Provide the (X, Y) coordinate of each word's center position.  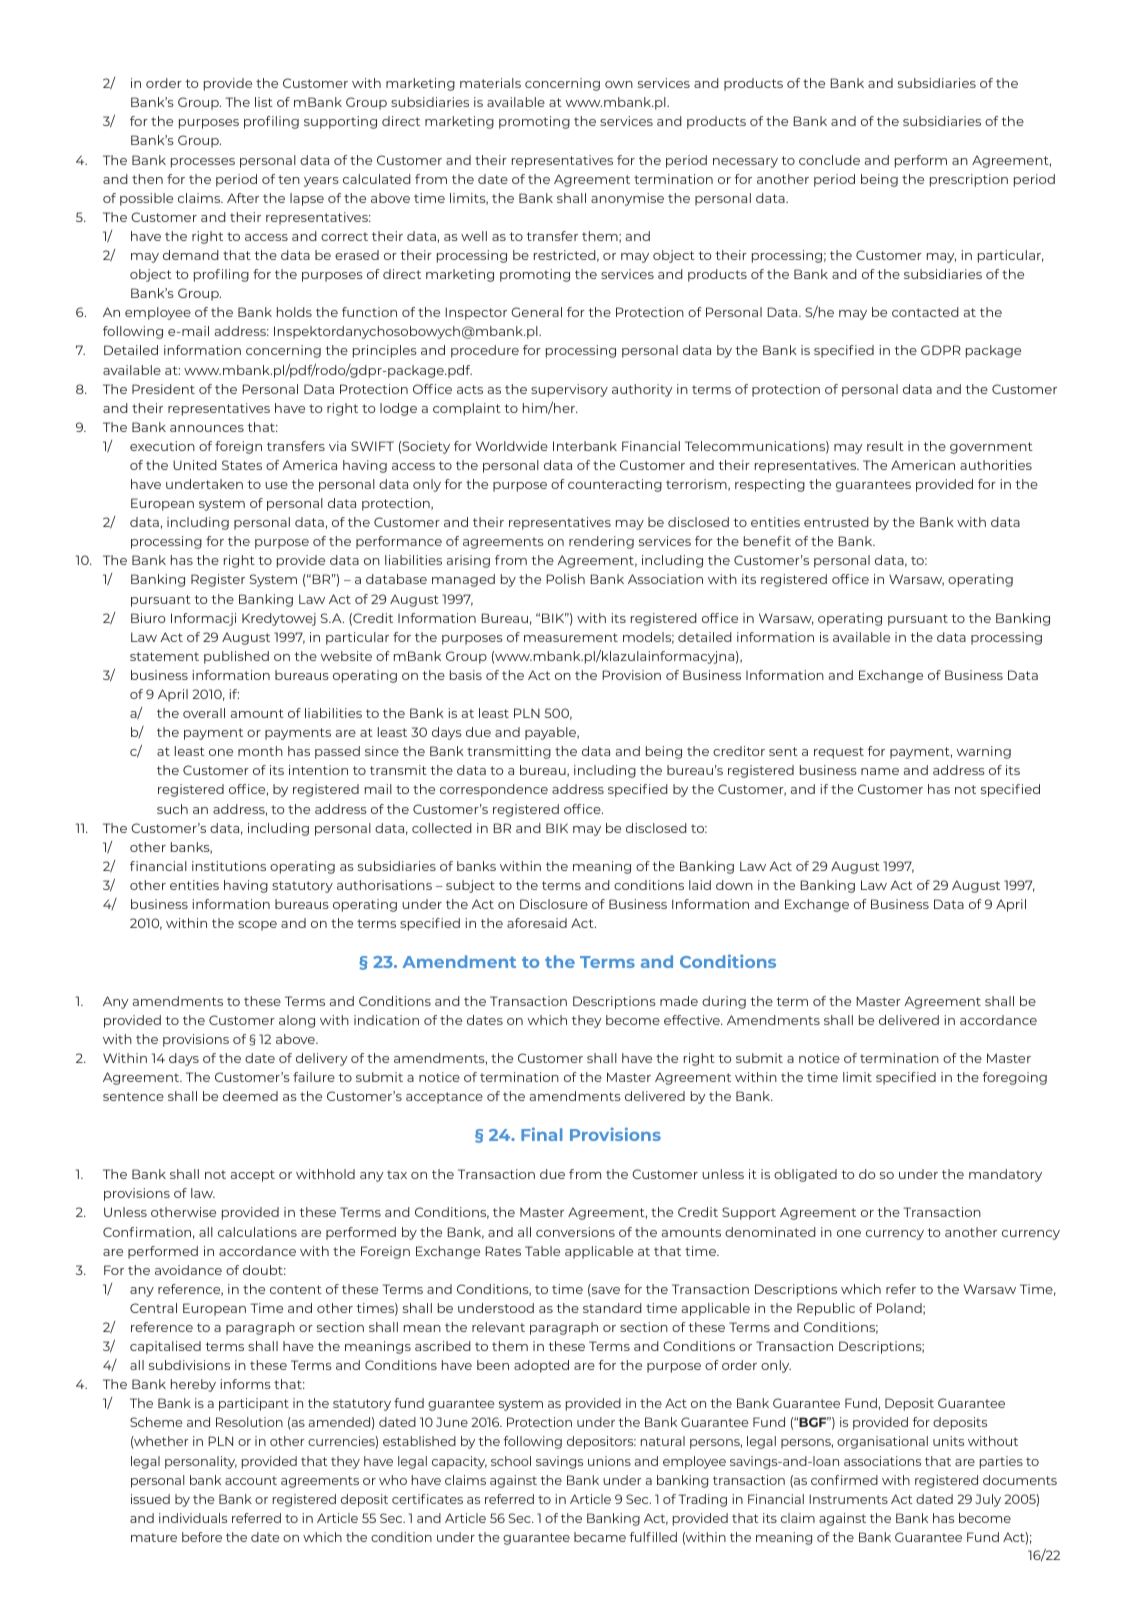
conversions (575, 1232)
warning (984, 752)
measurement (571, 637)
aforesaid (537, 923)
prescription (969, 180)
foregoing (1015, 1078)
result (885, 446)
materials (490, 83)
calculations (257, 1232)
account (251, 1480)
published (236, 657)
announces (207, 428)
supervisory (569, 390)
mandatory (1005, 1175)
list (264, 102)
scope (257, 926)
